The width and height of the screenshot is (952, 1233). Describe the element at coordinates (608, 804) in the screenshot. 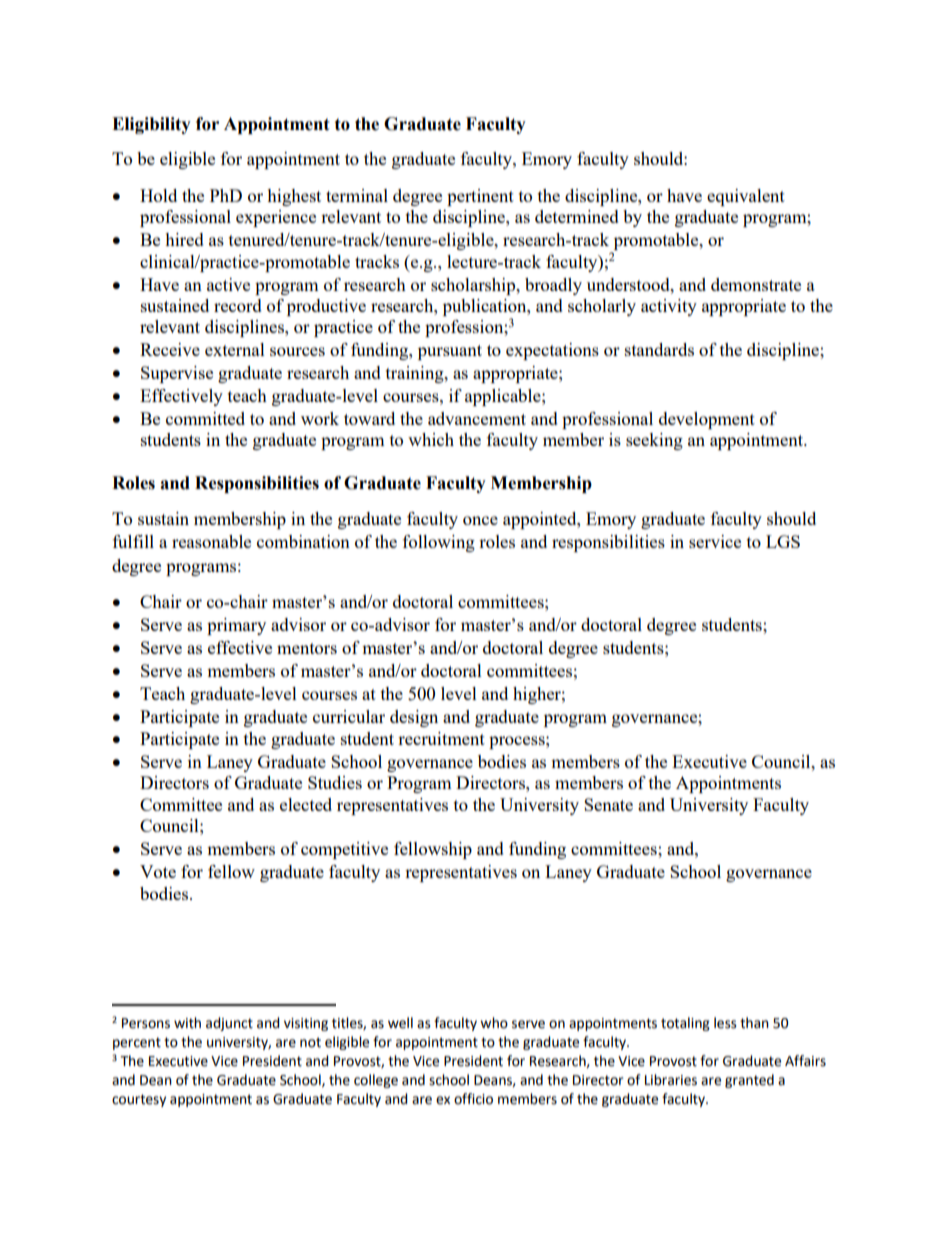

I see `Senate` at that location.
